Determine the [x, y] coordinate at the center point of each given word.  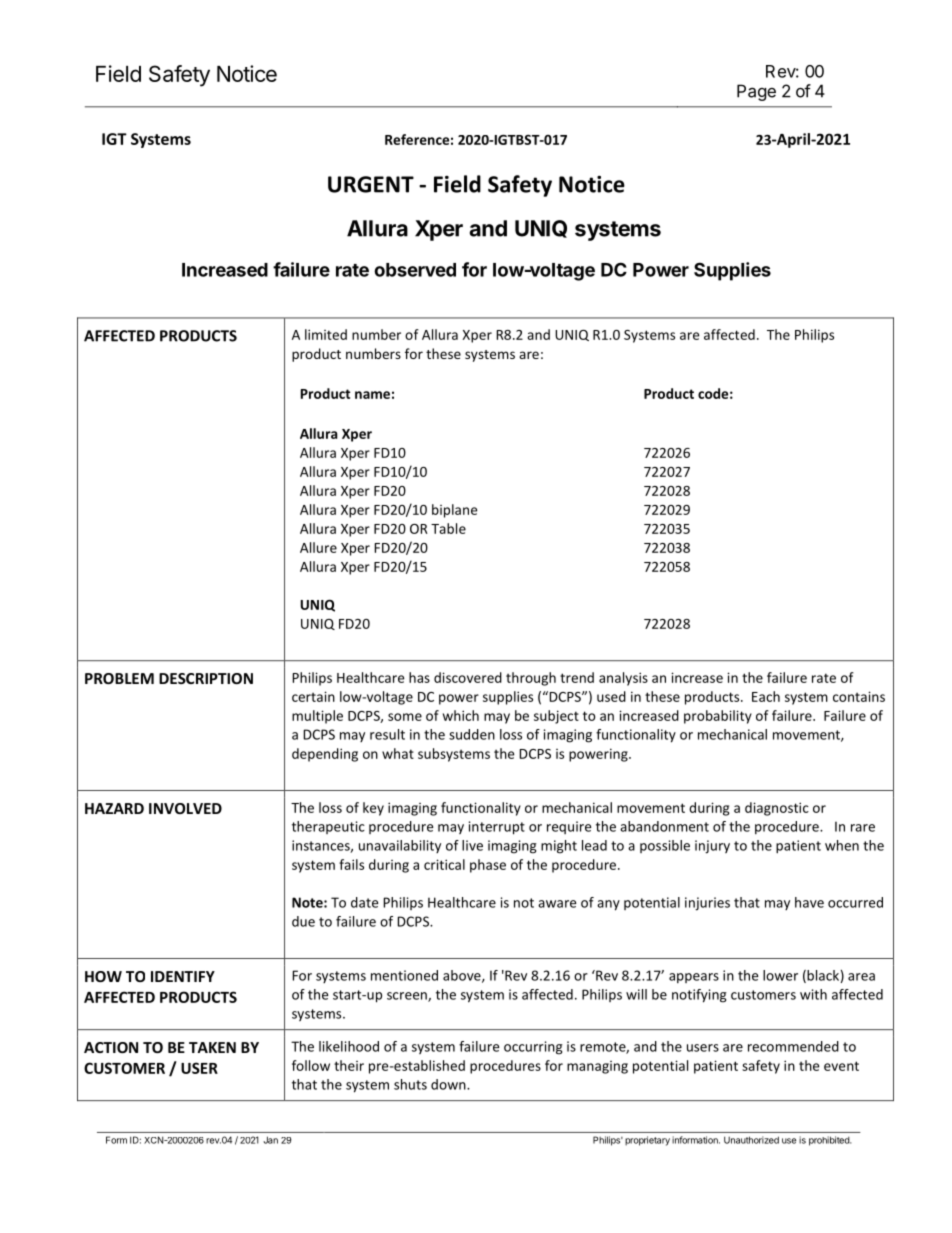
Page [756, 92]
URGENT [371, 184]
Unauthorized [751, 1140]
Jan [270, 1140]
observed [415, 270]
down [449, 1084]
